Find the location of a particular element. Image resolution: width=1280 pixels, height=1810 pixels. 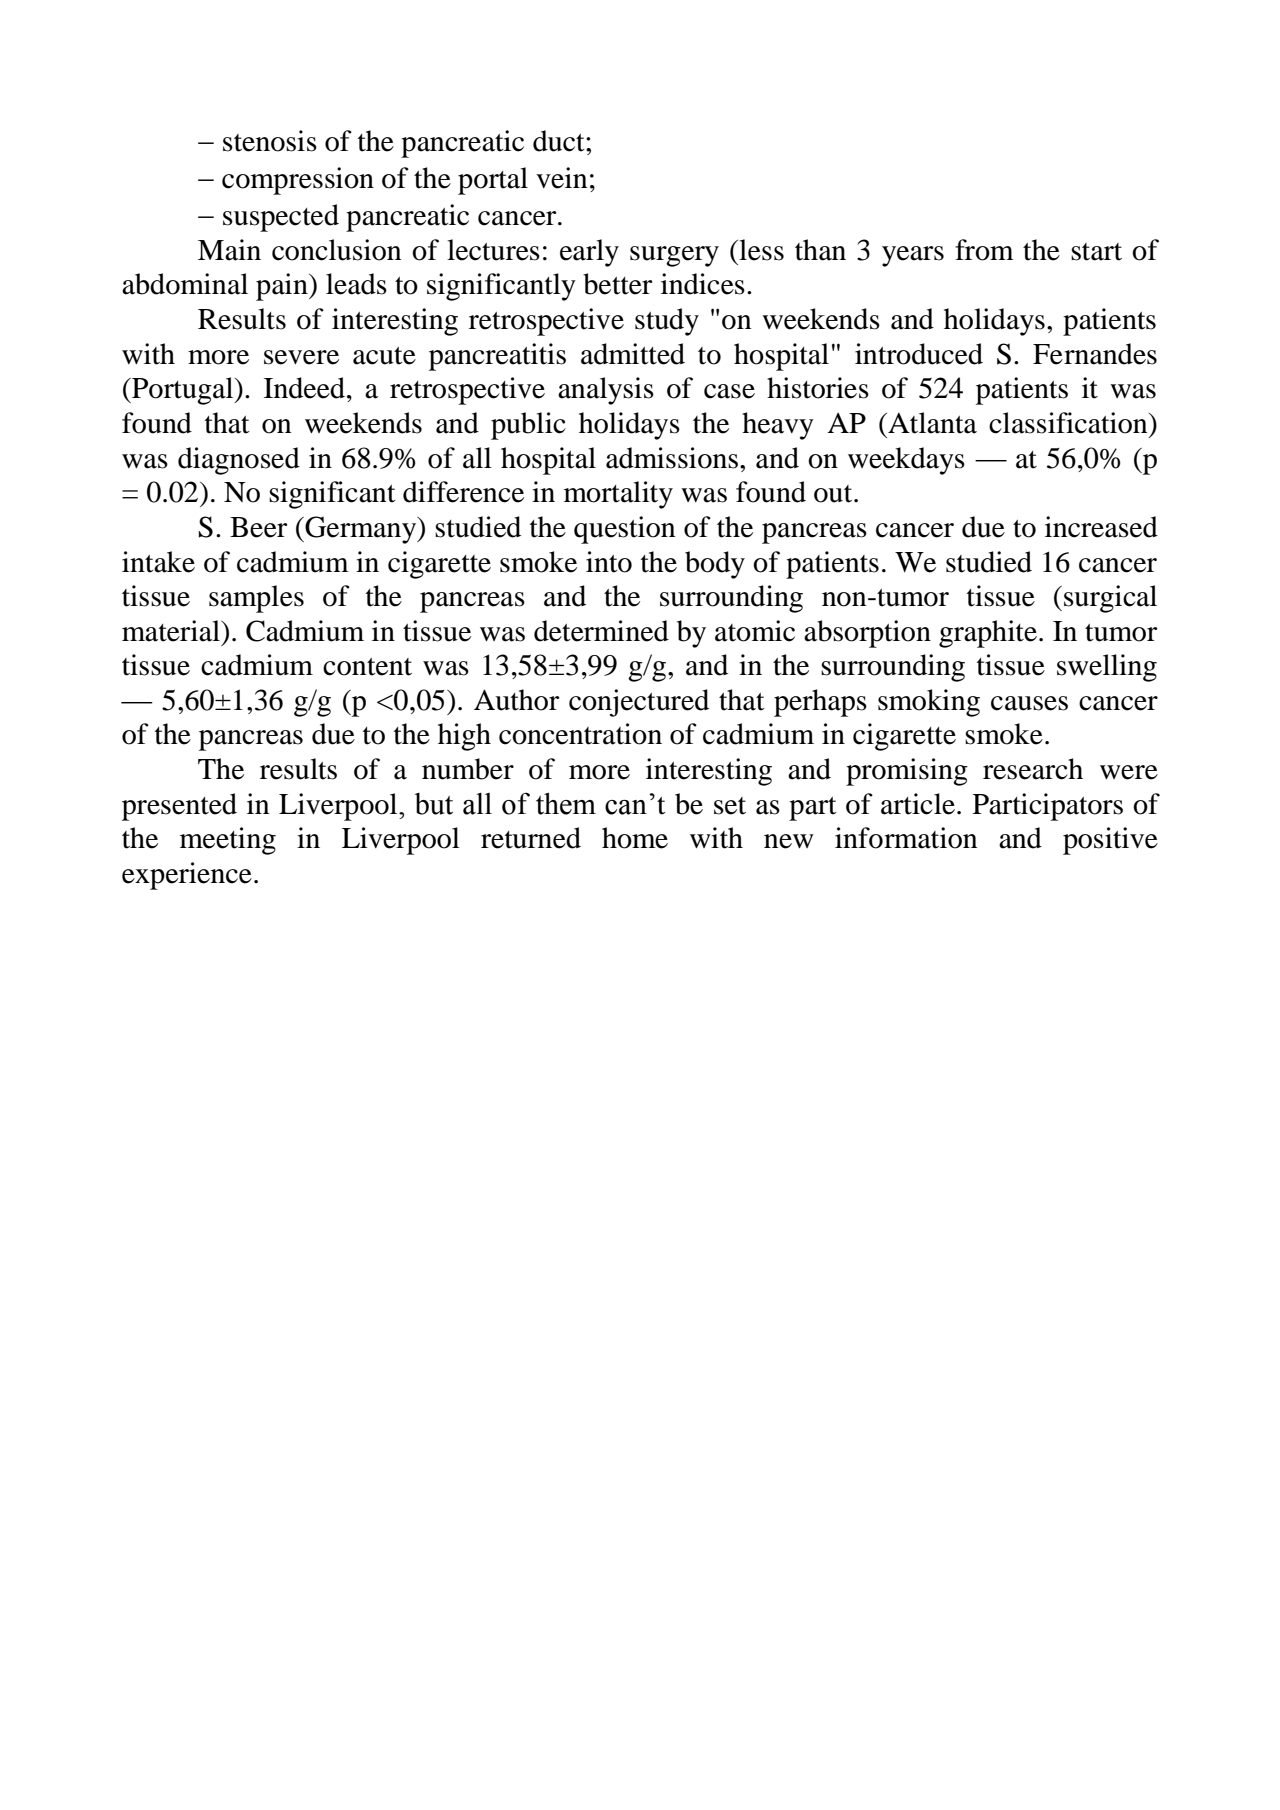

meeting is located at coordinates (228, 841).
